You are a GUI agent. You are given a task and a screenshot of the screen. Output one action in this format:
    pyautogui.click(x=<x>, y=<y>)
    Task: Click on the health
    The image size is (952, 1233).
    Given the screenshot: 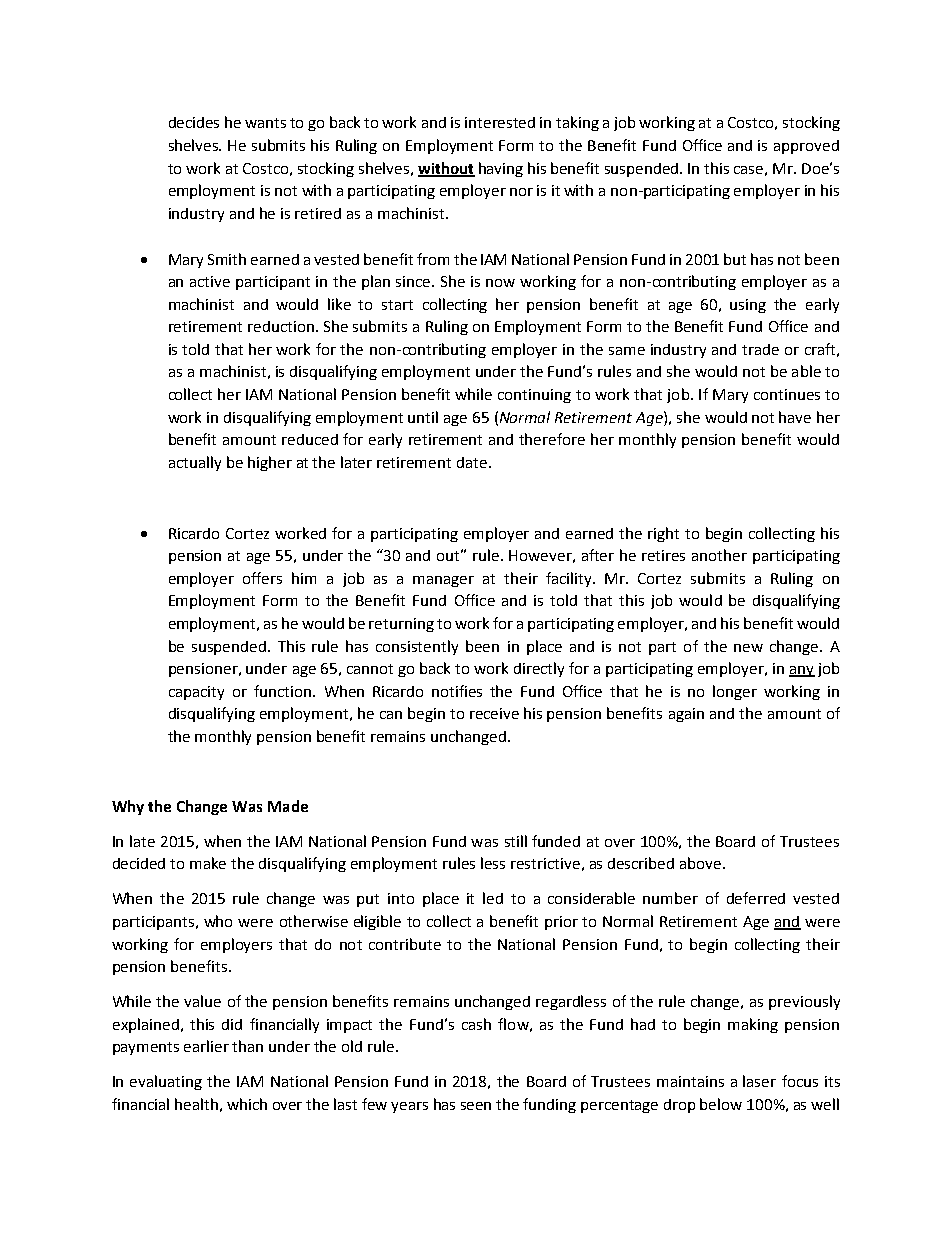 What is the action you would take?
    pyautogui.click(x=196, y=1104)
